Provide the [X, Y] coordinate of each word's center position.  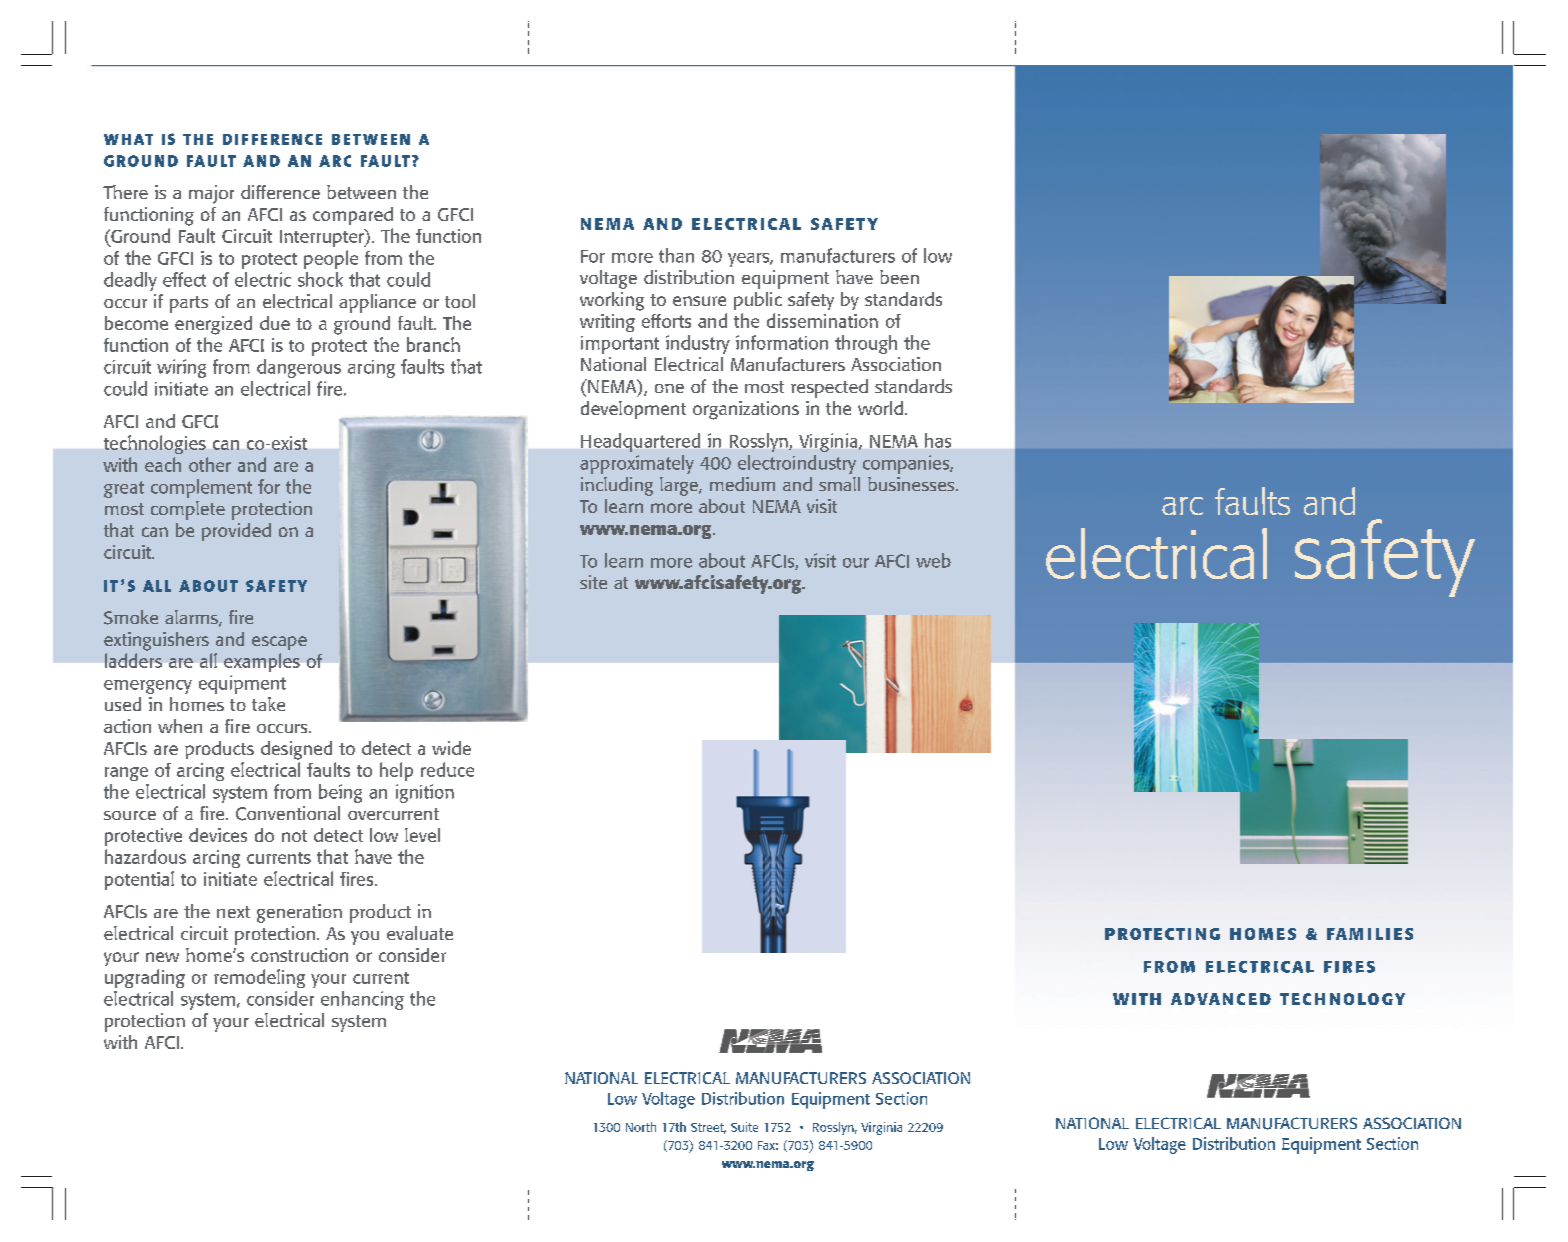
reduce [447, 769]
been [899, 277]
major [211, 194]
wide [451, 748]
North [641, 1127]
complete [188, 510]
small [839, 484]
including [617, 486]
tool [460, 301]
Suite [744, 1127]
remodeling [259, 978]
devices [218, 835]
